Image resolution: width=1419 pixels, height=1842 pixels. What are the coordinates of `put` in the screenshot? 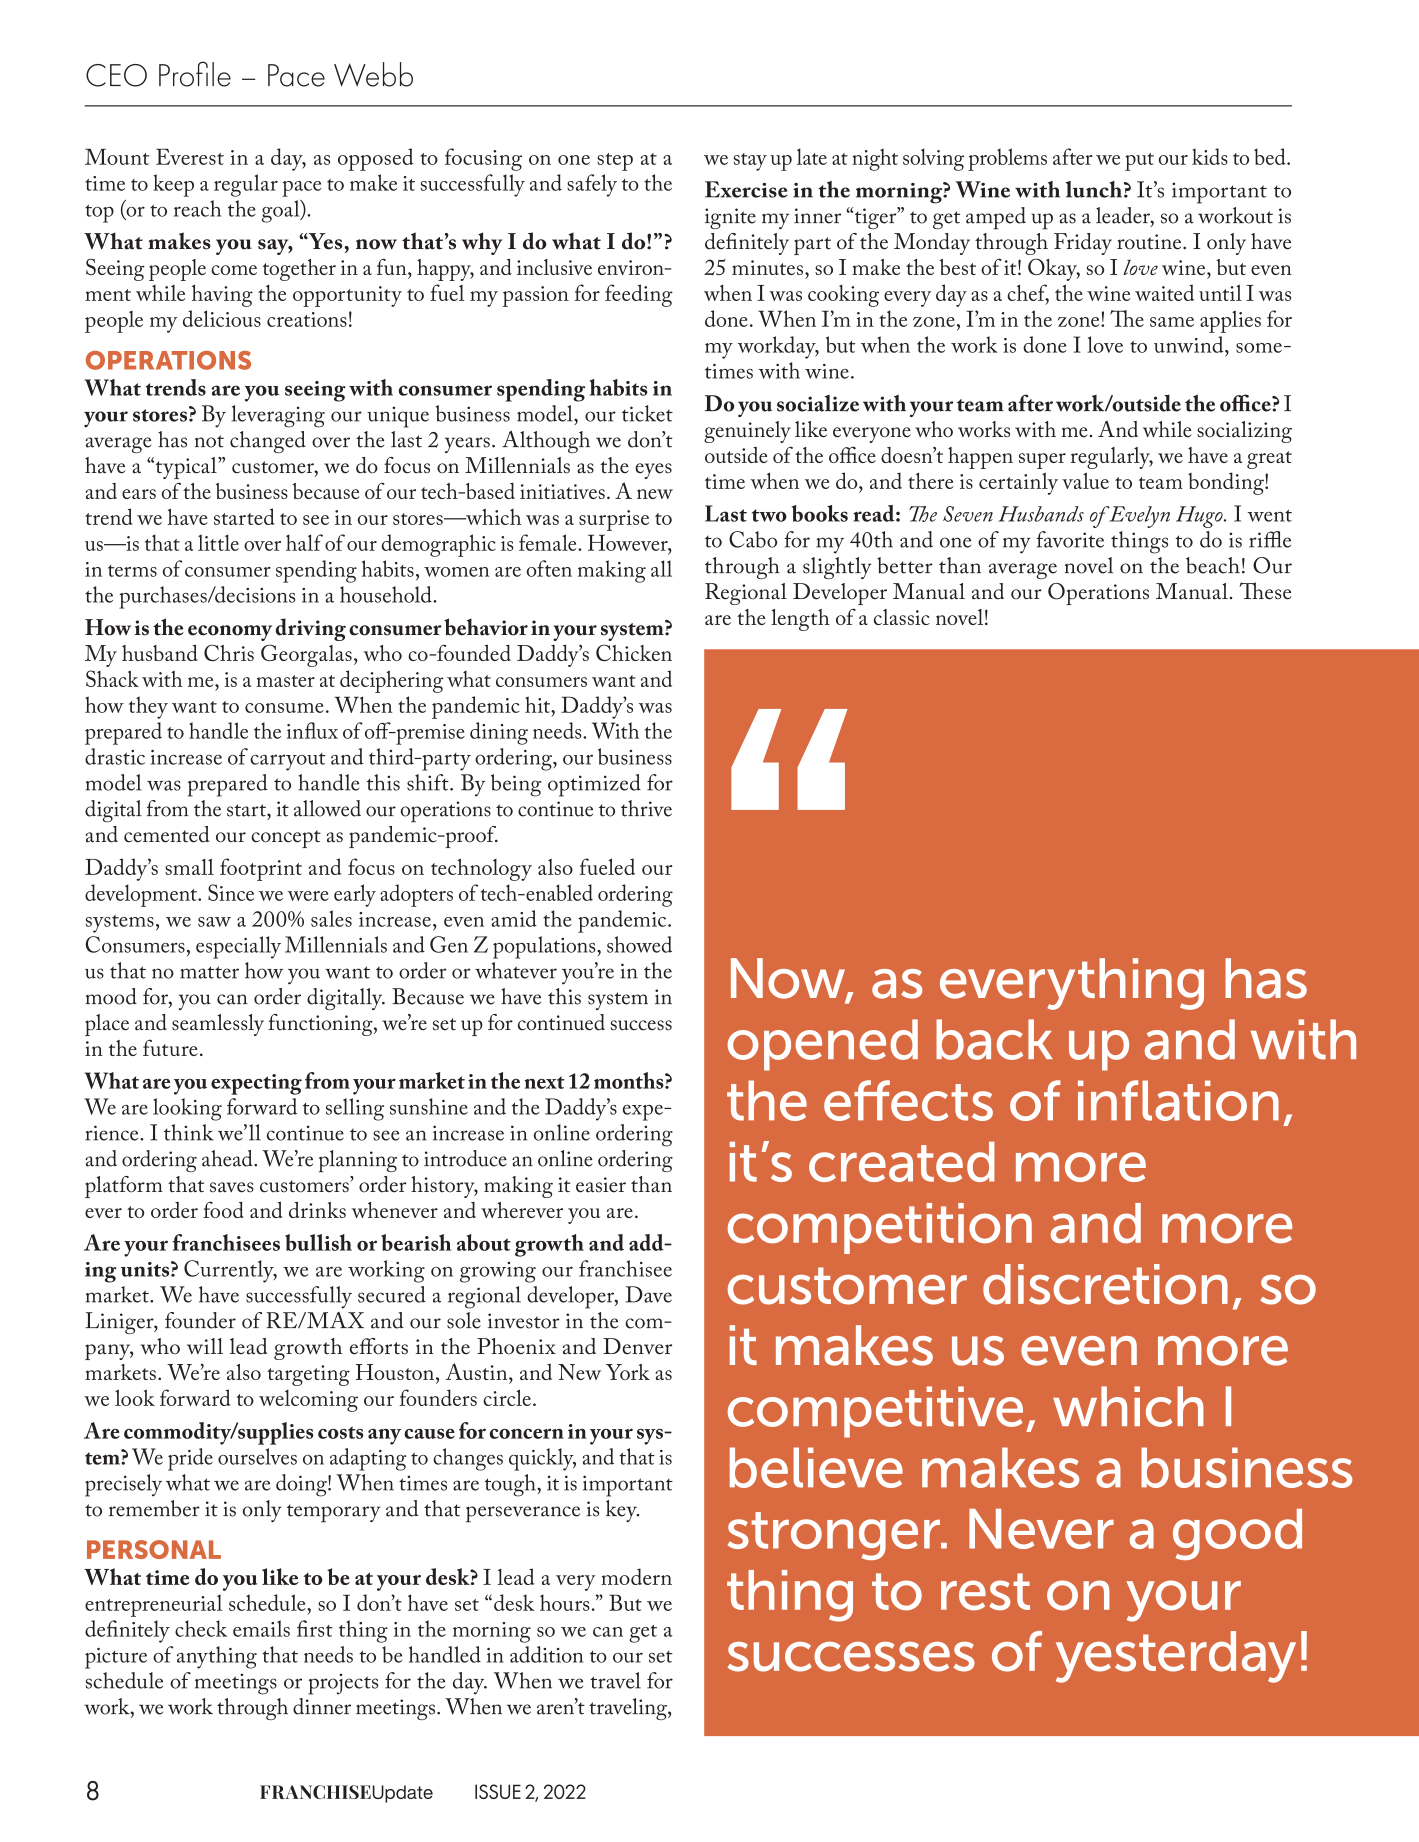 It's located at (1139, 162).
